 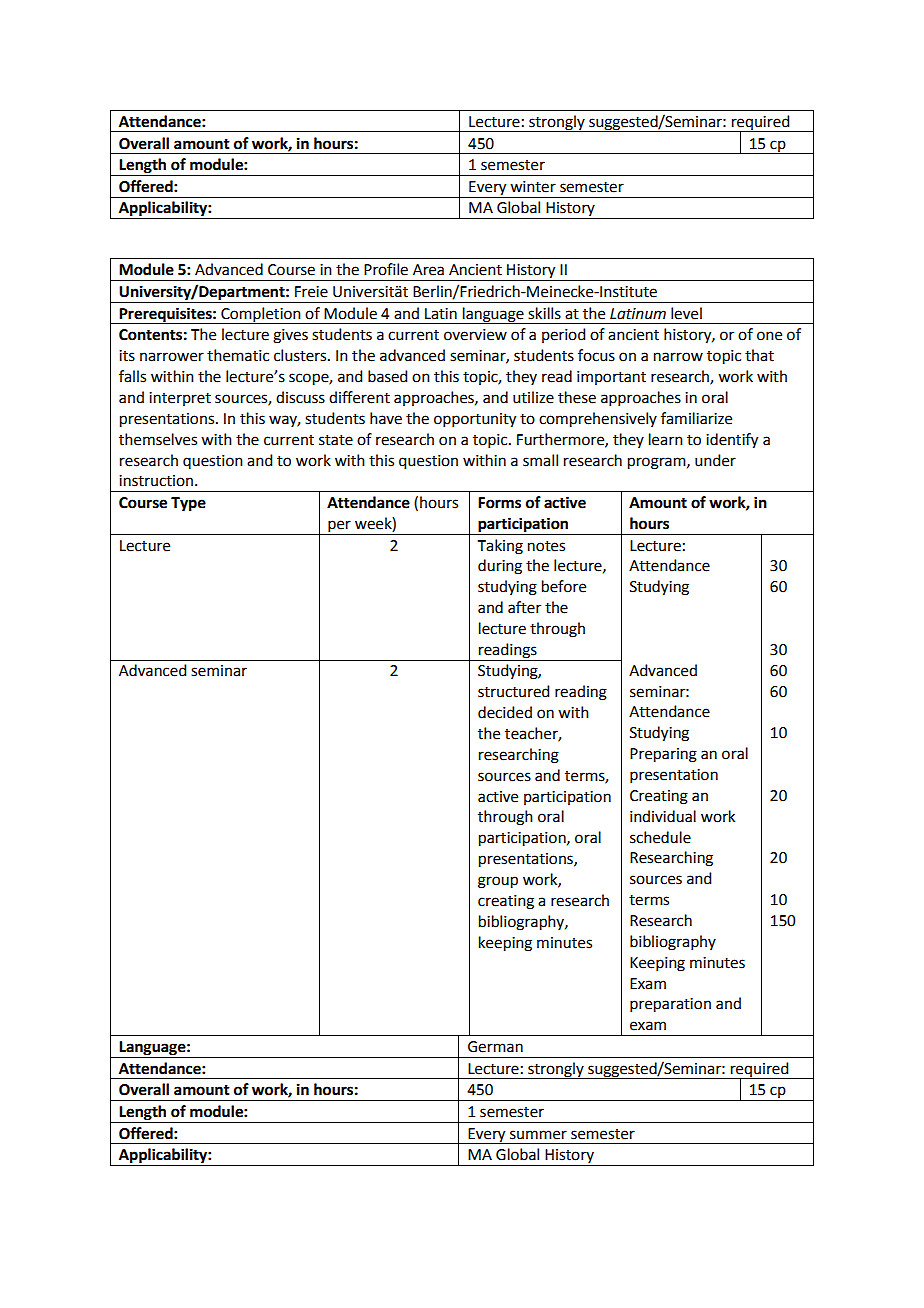 I want to click on Area, so click(x=428, y=270).
